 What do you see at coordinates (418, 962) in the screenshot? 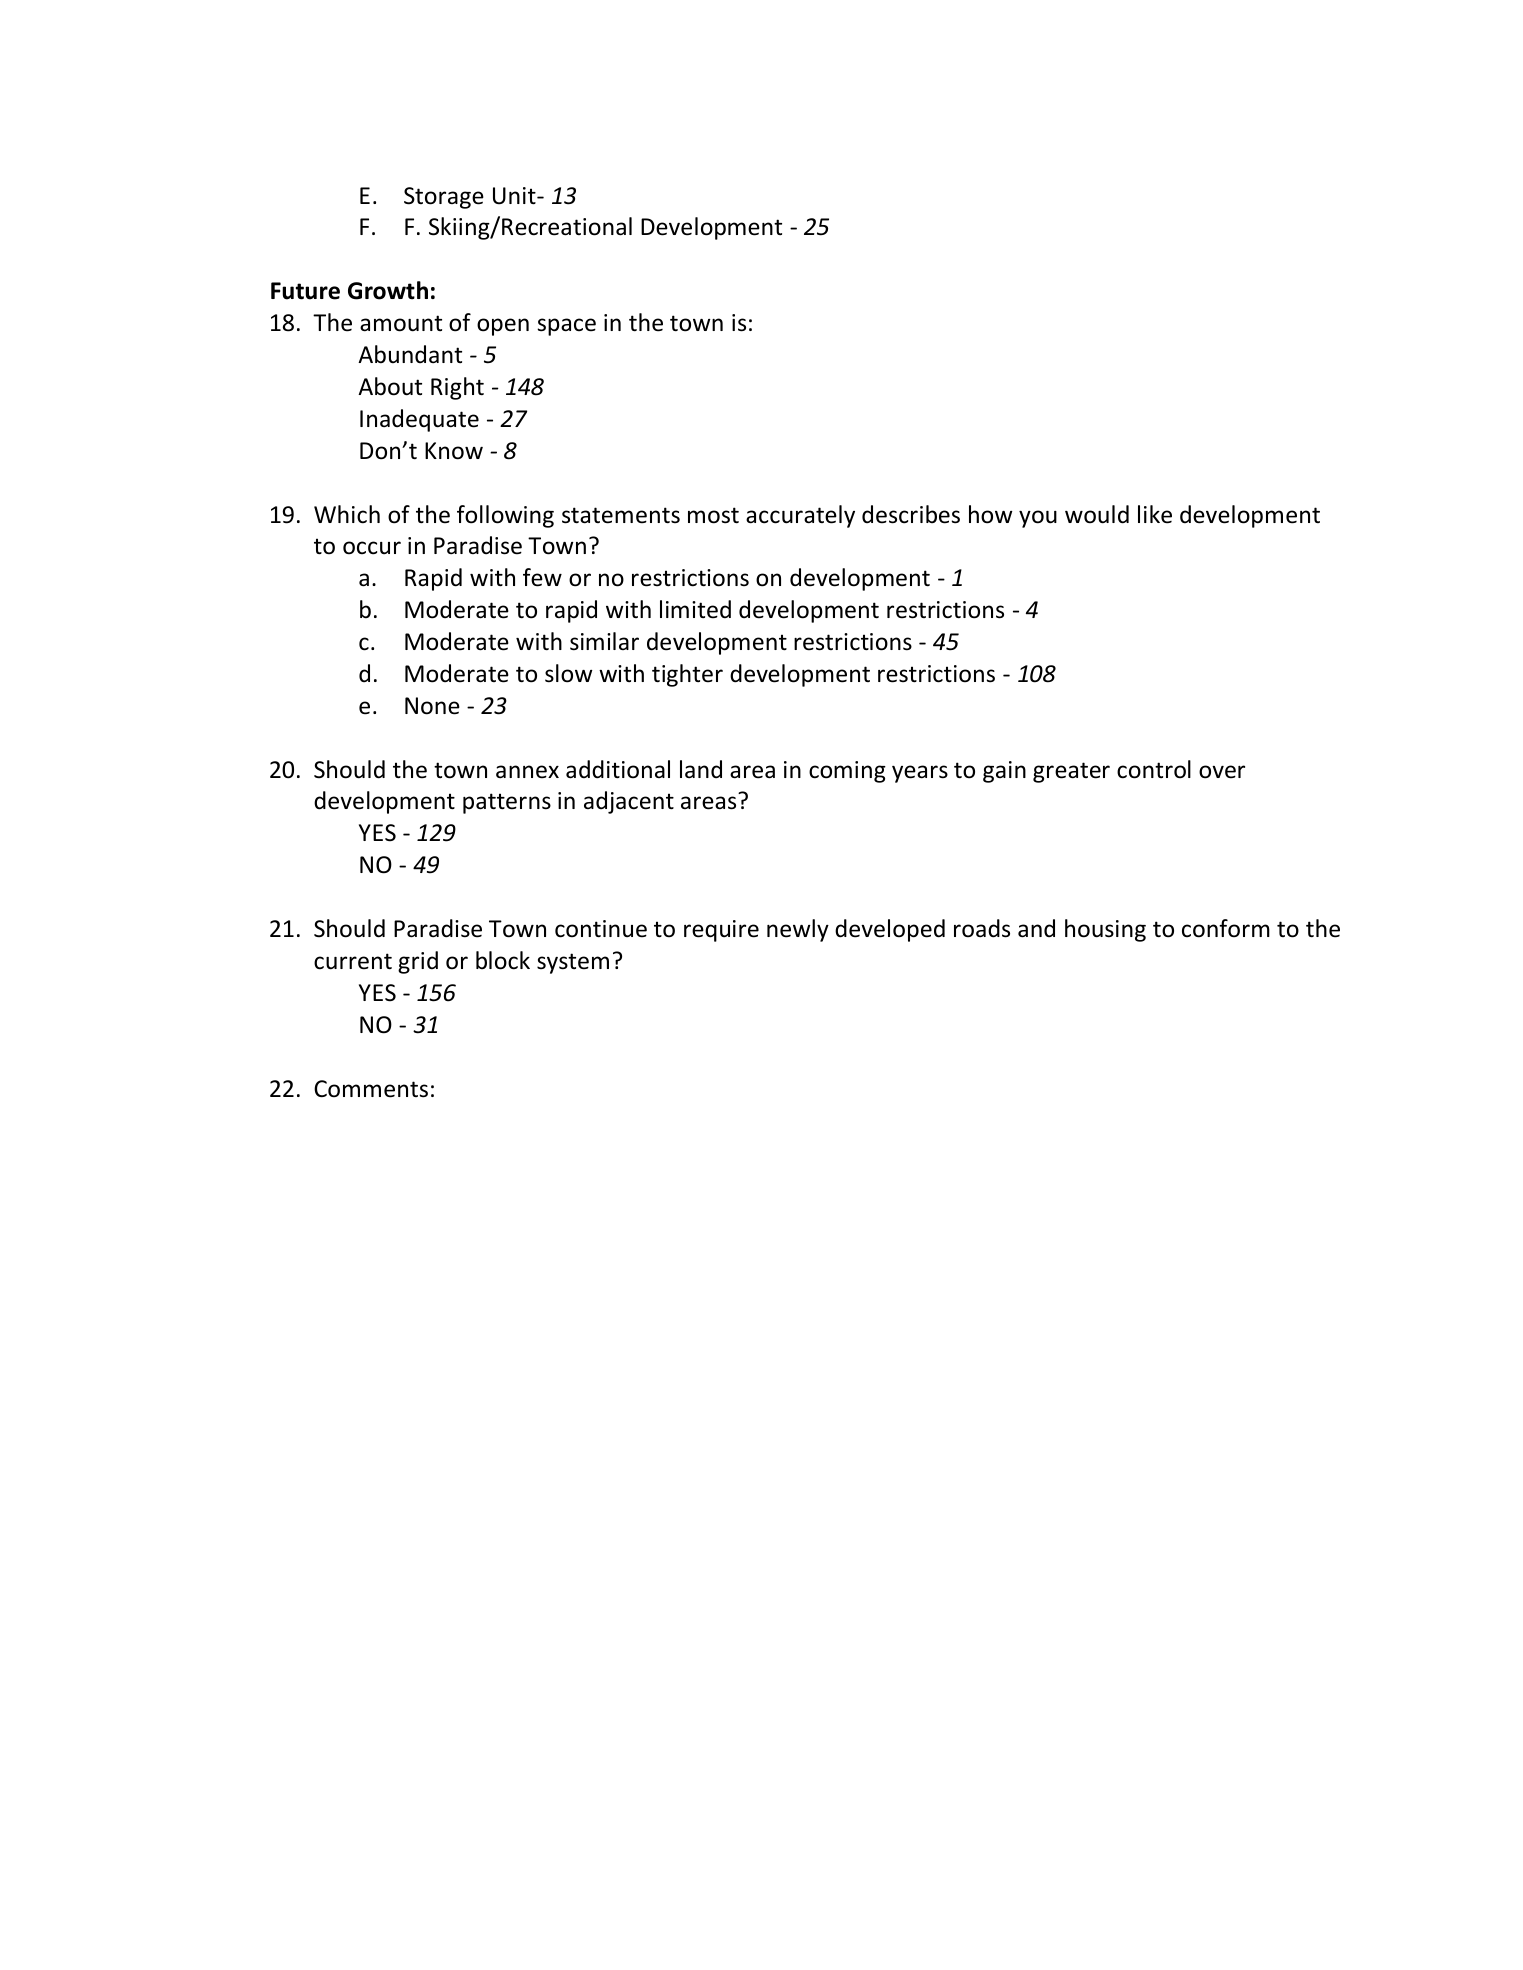
I see `grid` at bounding box center [418, 962].
